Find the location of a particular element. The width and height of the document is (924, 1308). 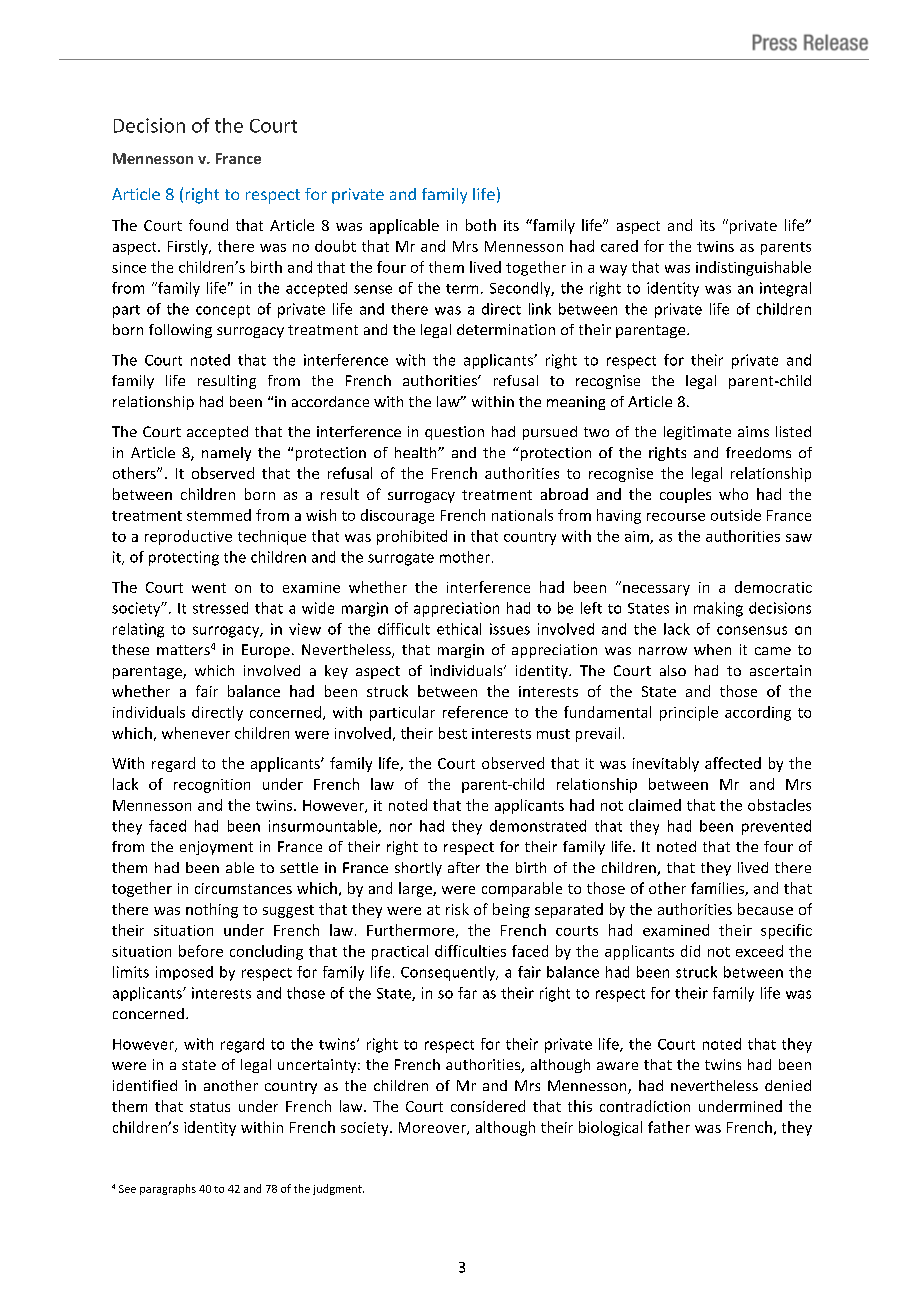

both is located at coordinates (481, 225).
